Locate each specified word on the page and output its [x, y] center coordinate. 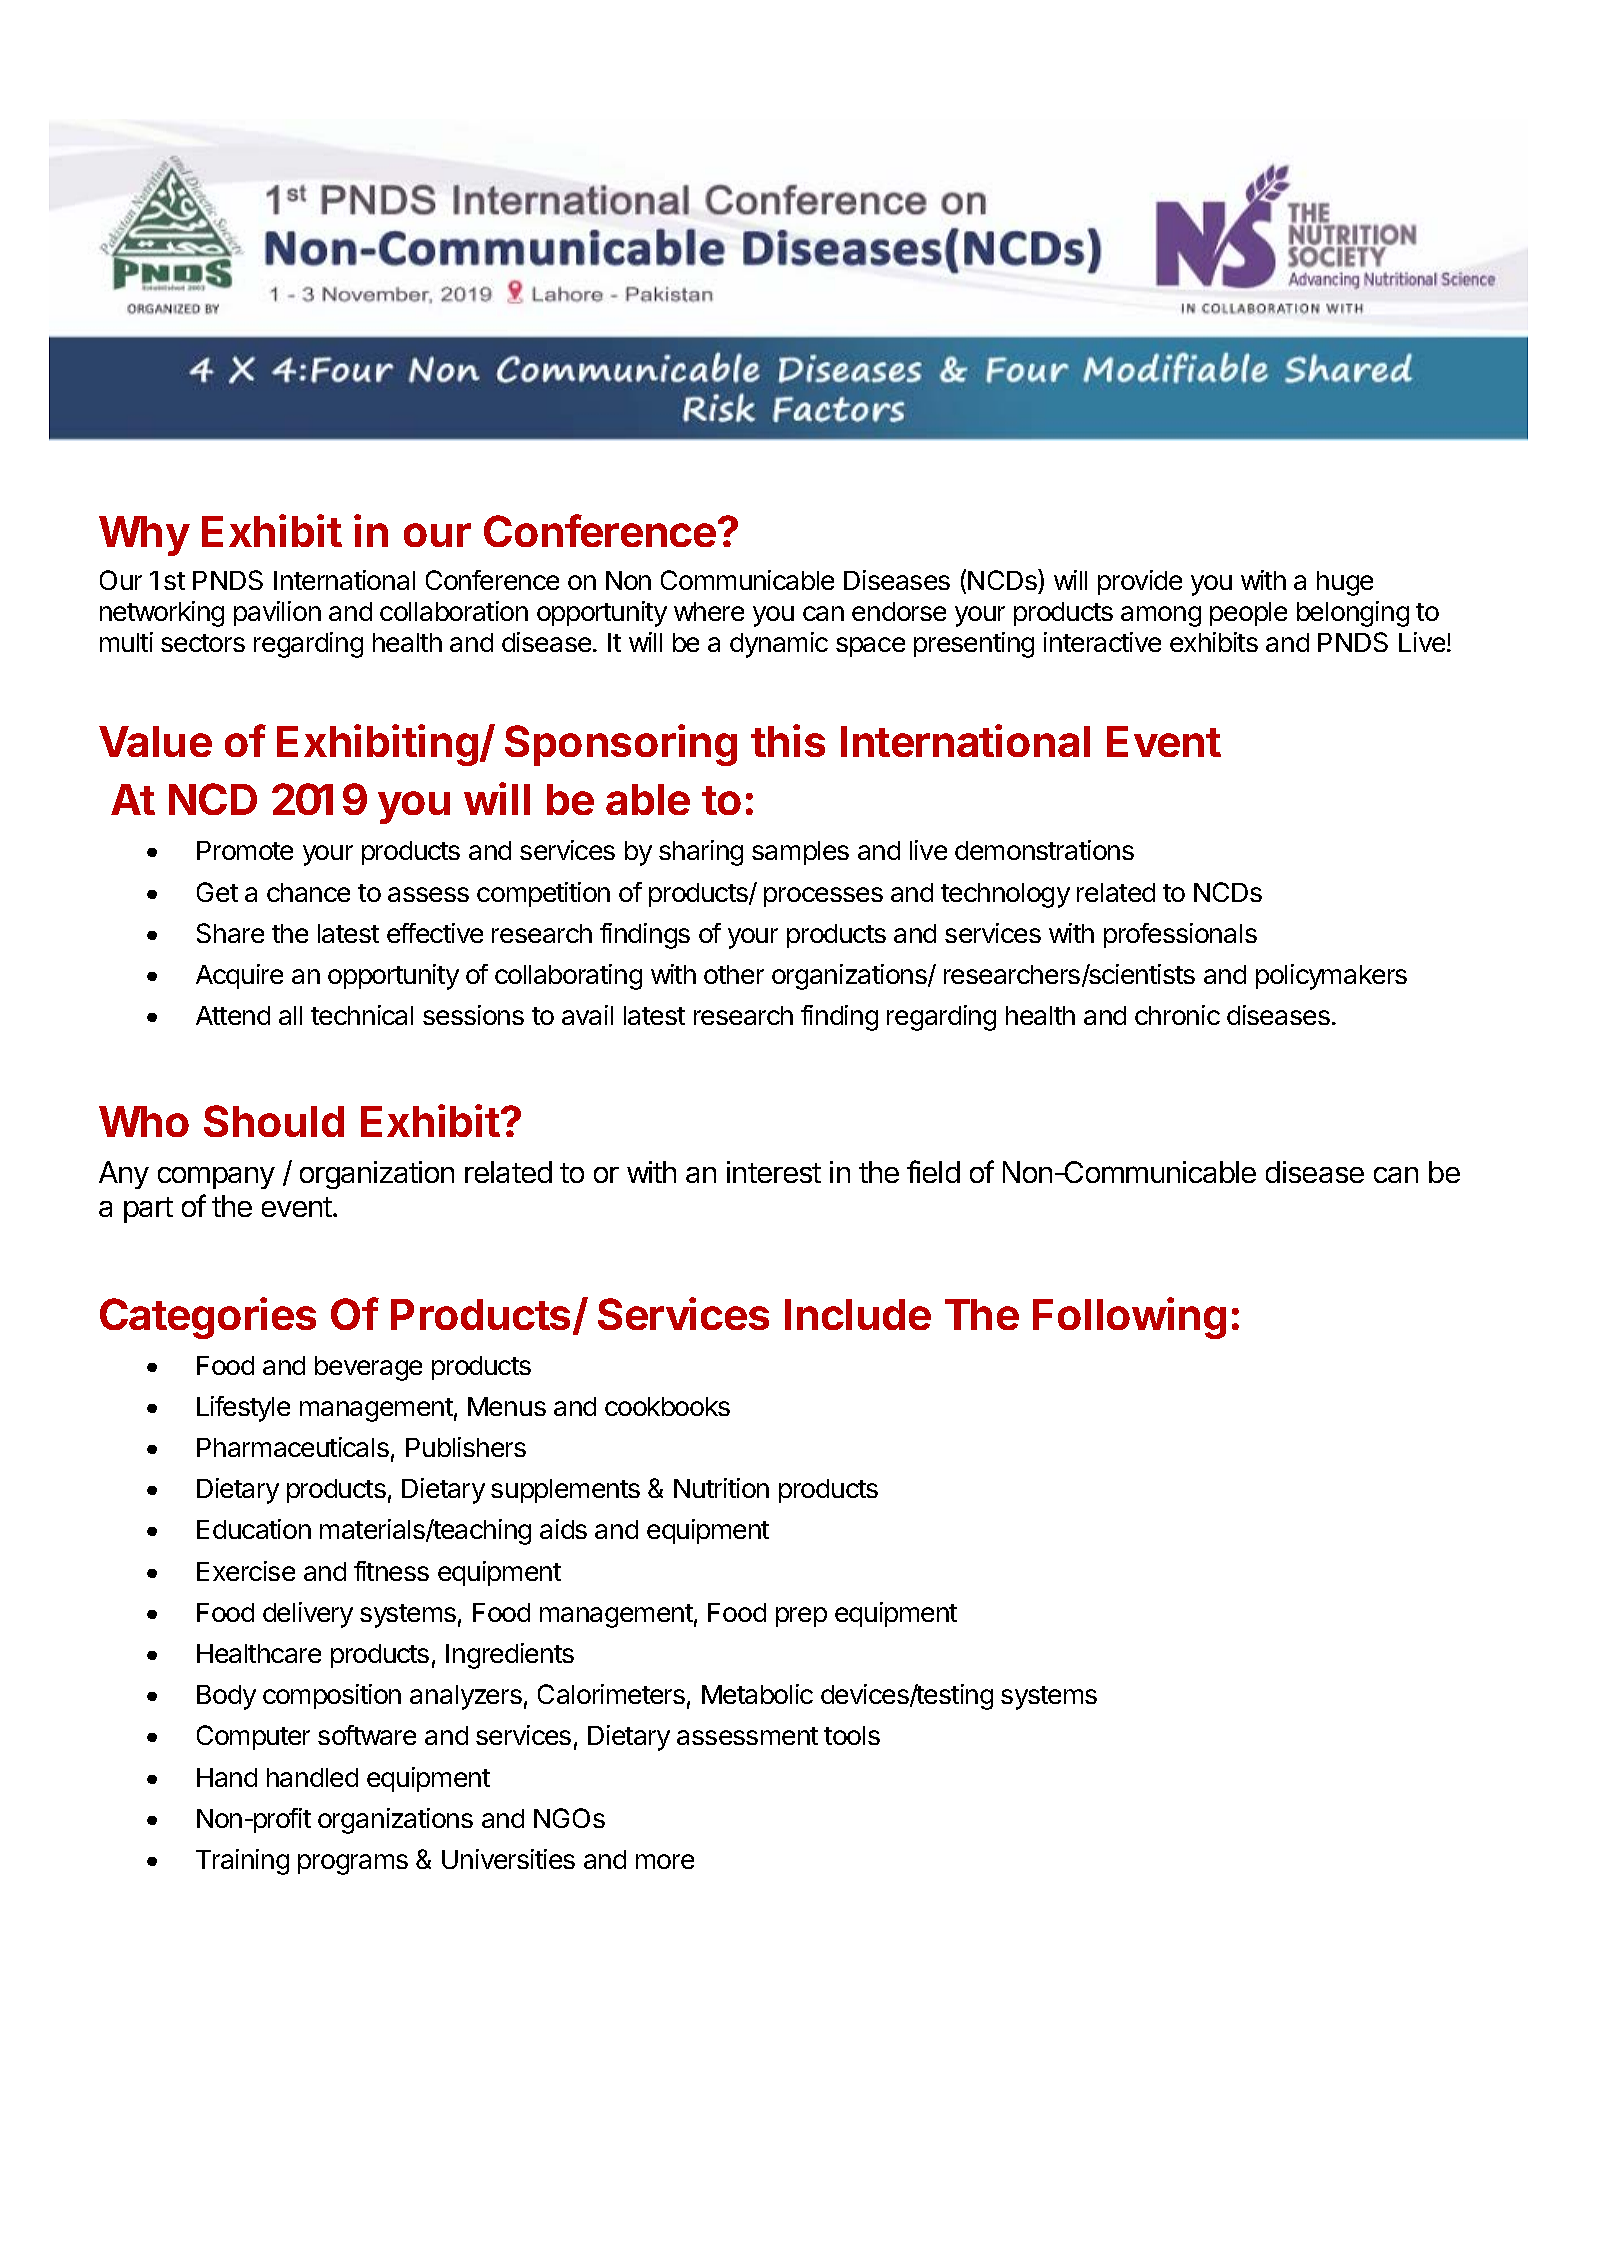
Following [1129, 1318]
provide [1140, 582]
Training [242, 1862]
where [709, 611]
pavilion [277, 613]
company [216, 1177]
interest [774, 1172]
